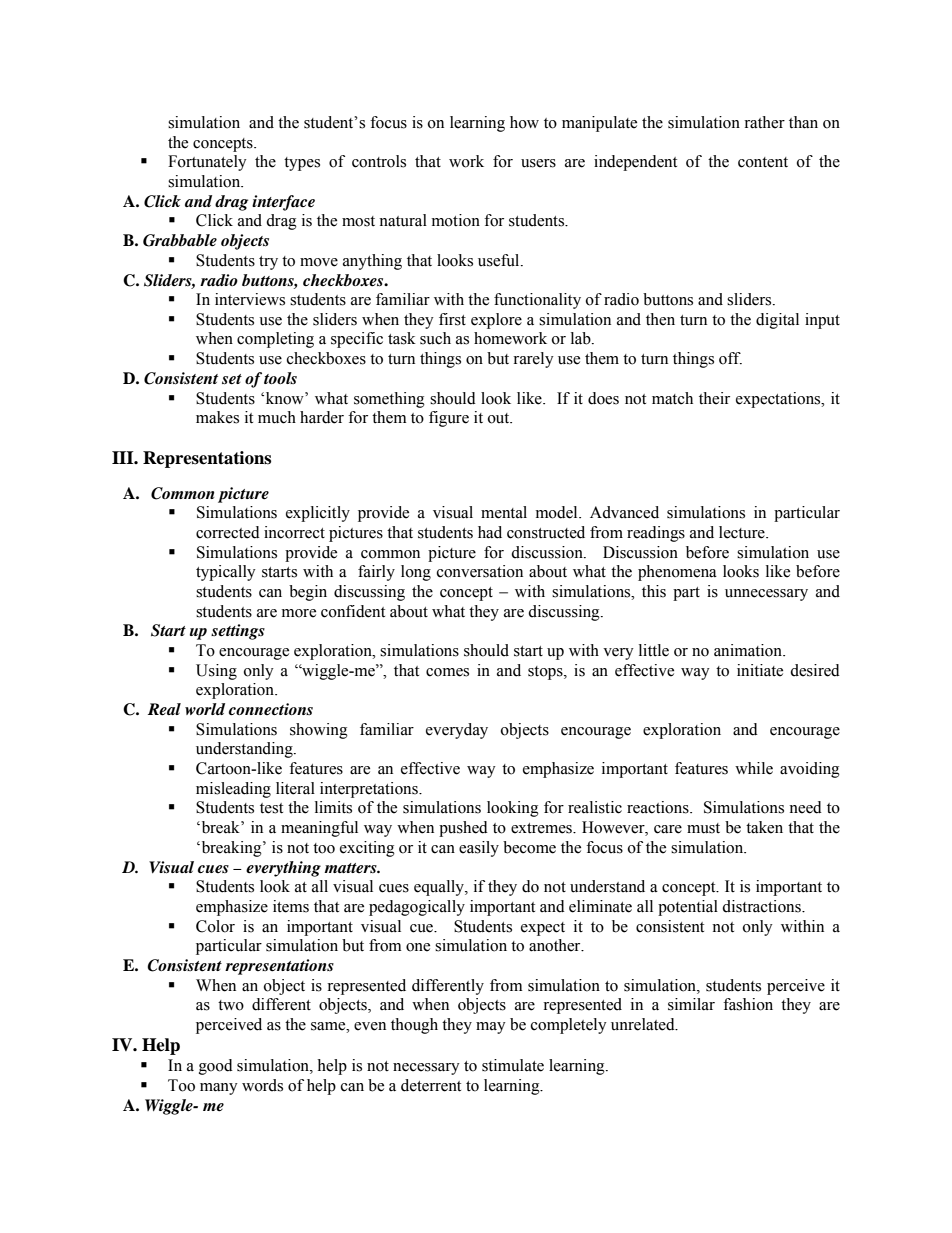 This screenshot has width=952, height=1233. What do you see at coordinates (302, 164) in the screenshot?
I see `types` at bounding box center [302, 164].
